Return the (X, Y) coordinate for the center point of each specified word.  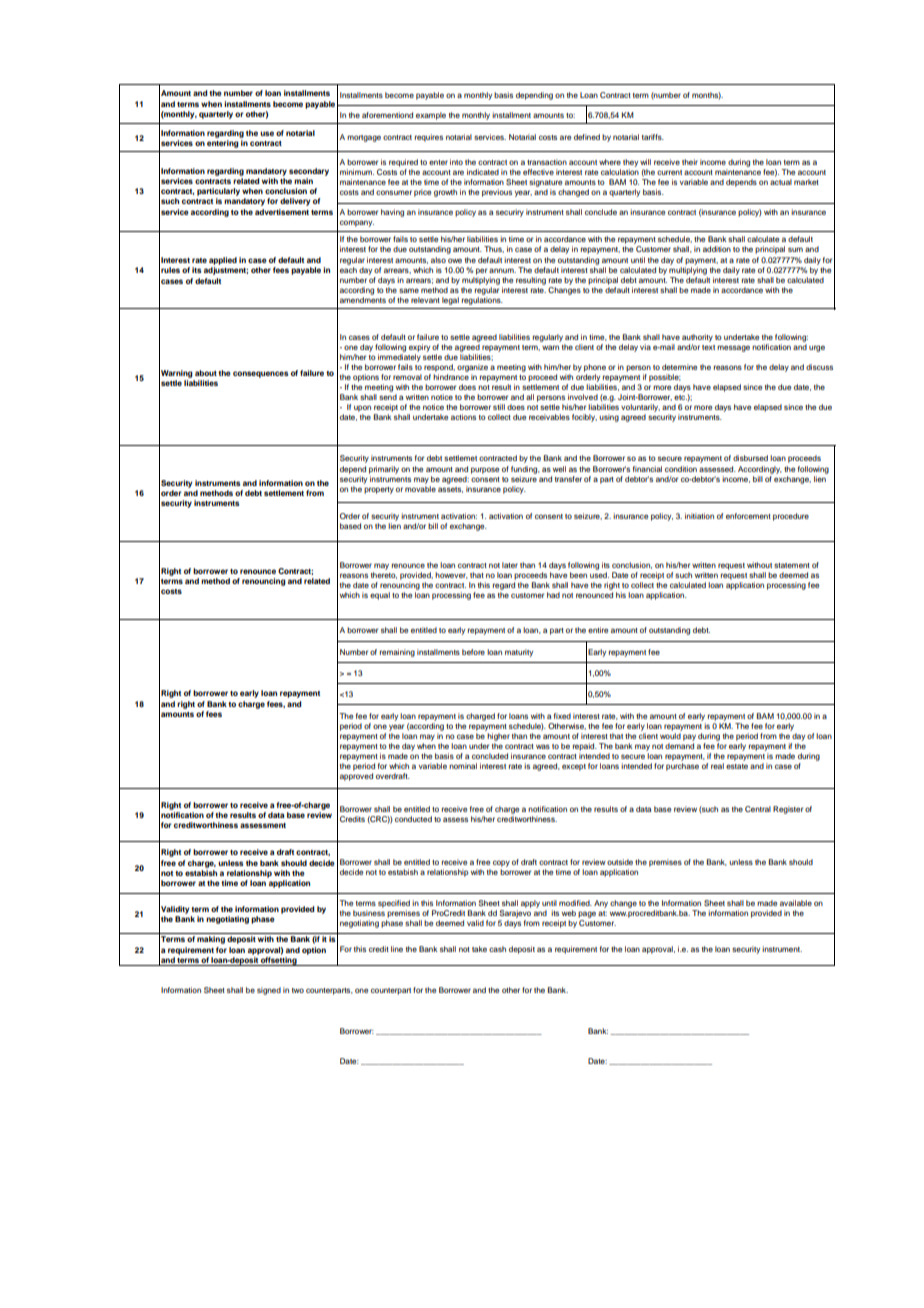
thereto (384, 575)
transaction (547, 162)
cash (497, 949)
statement (792, 565)
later (510, 565)
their (690, 162)
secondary (309, 172)
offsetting (279, 961)
